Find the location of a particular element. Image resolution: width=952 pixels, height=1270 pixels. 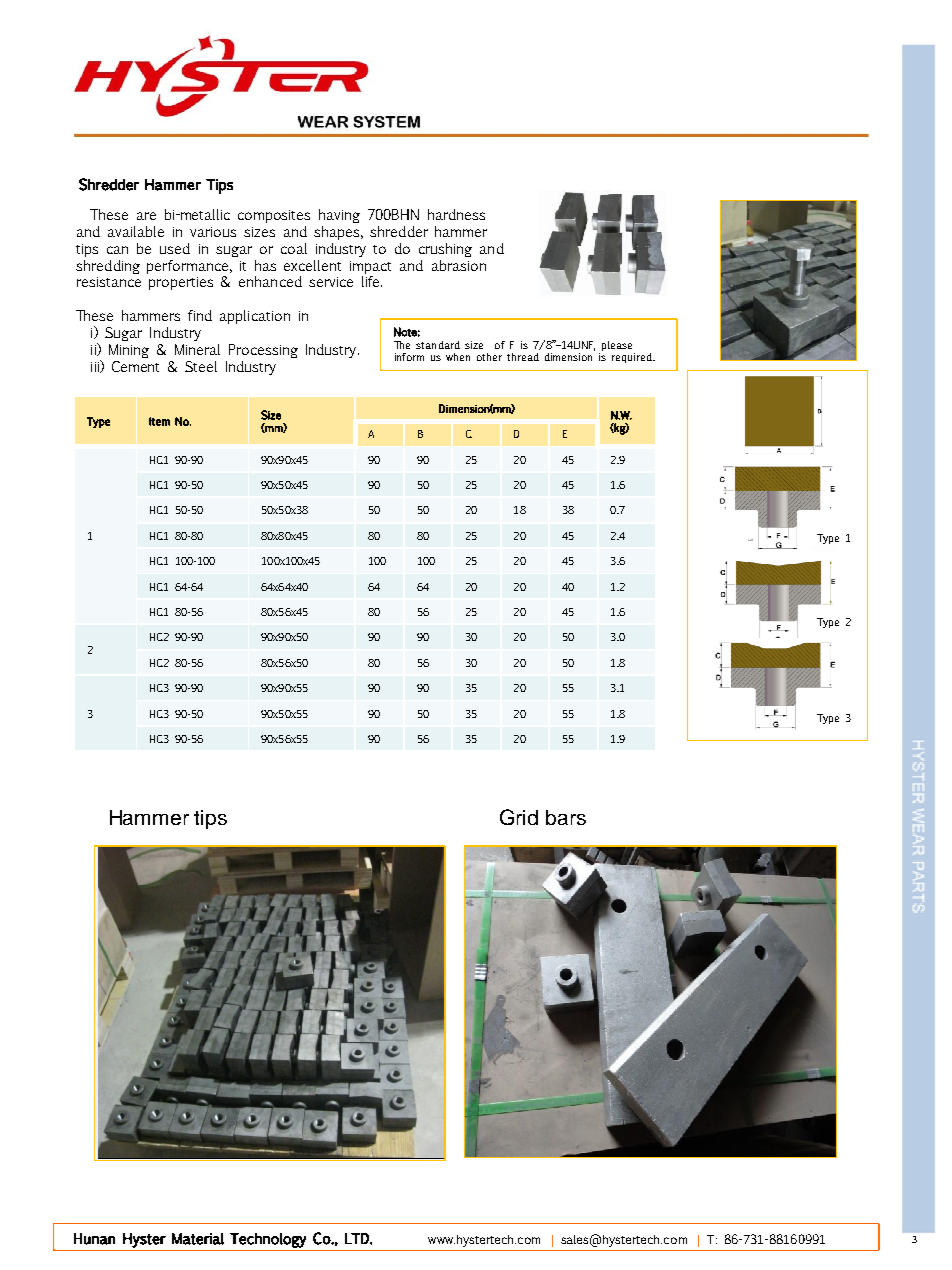

Material is located at coordinates (198, 1239).
